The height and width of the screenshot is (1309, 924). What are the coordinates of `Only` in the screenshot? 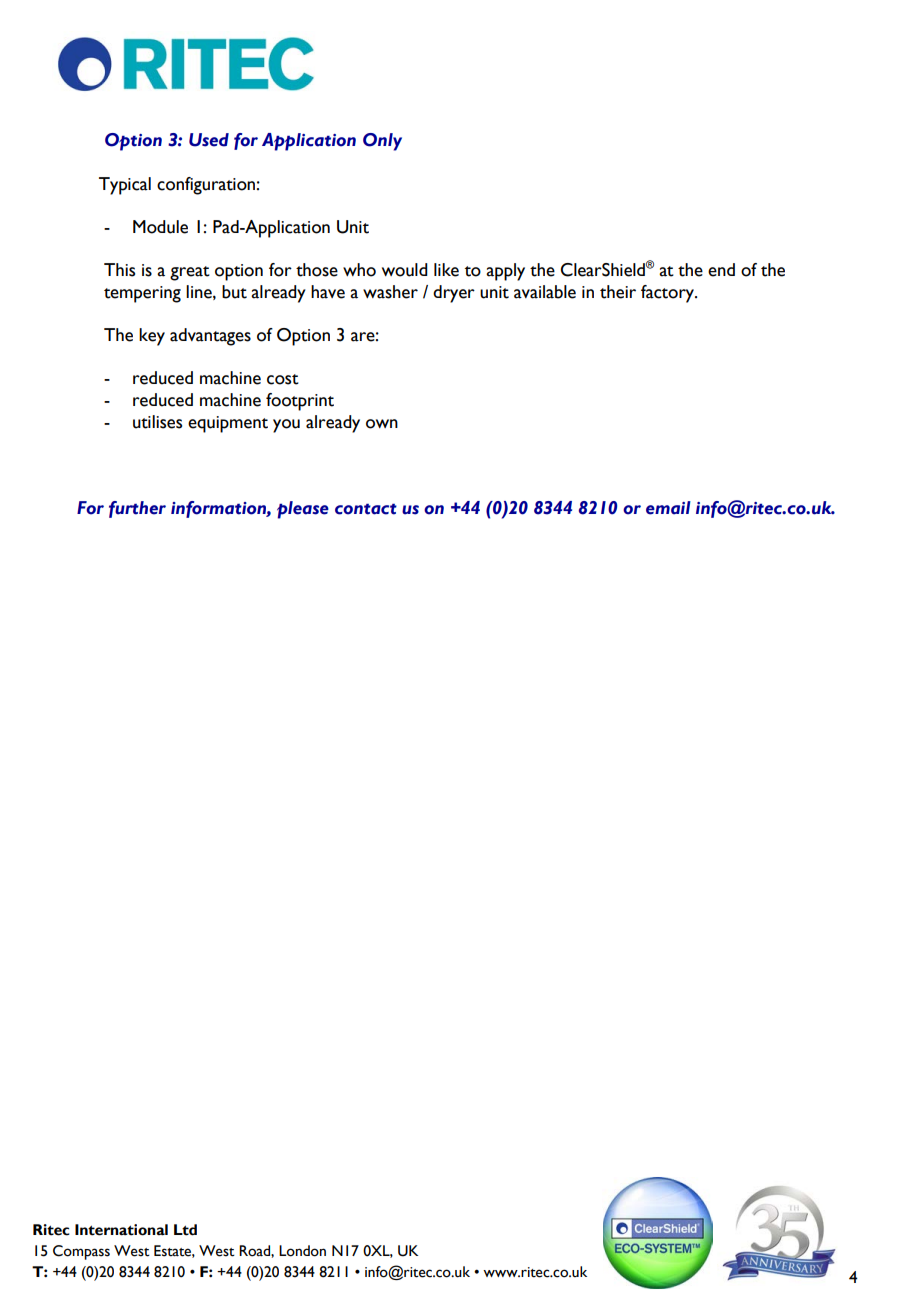 It's located at (382, 142).
